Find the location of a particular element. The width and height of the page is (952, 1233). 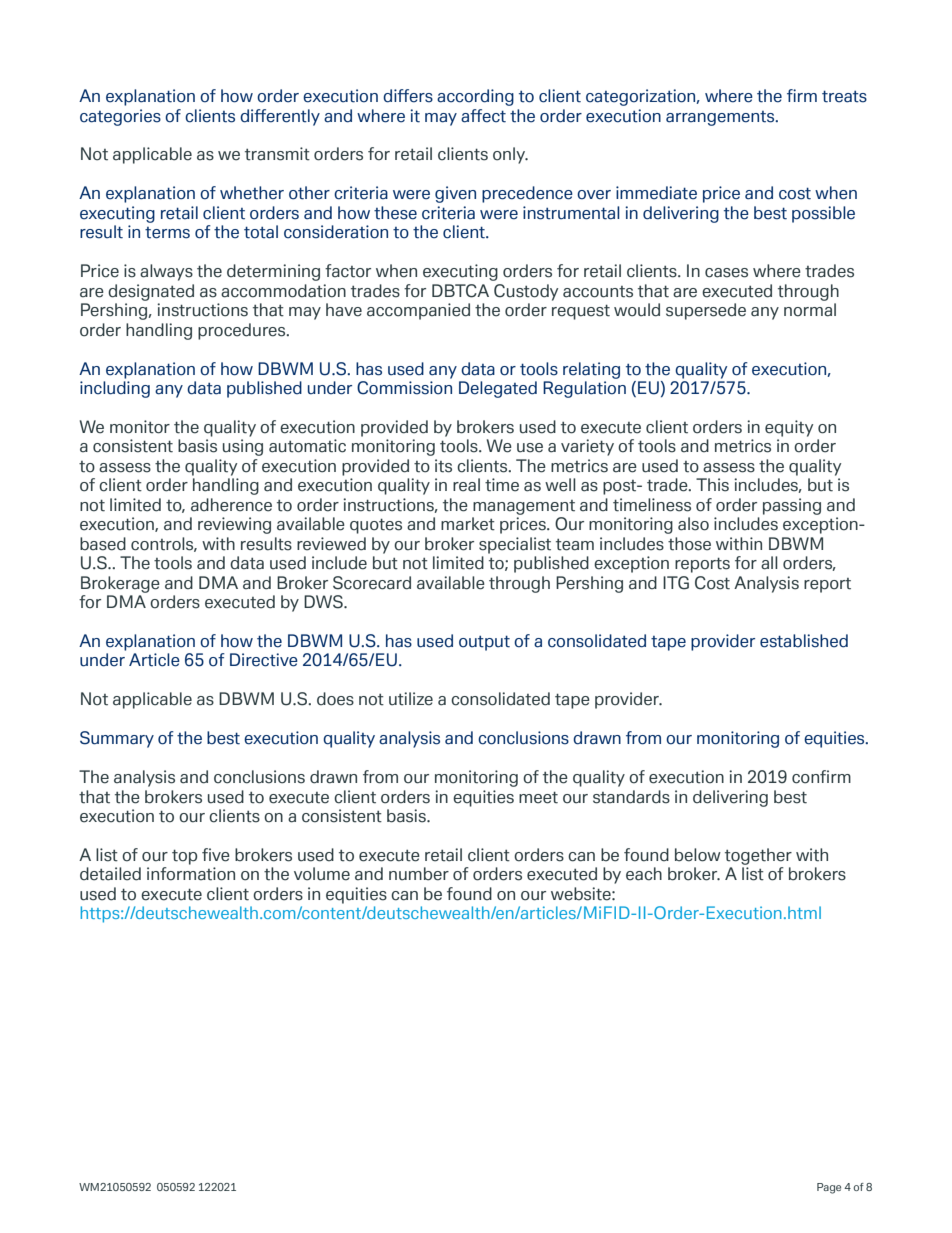

categories is located at coordinates (120, 117).
